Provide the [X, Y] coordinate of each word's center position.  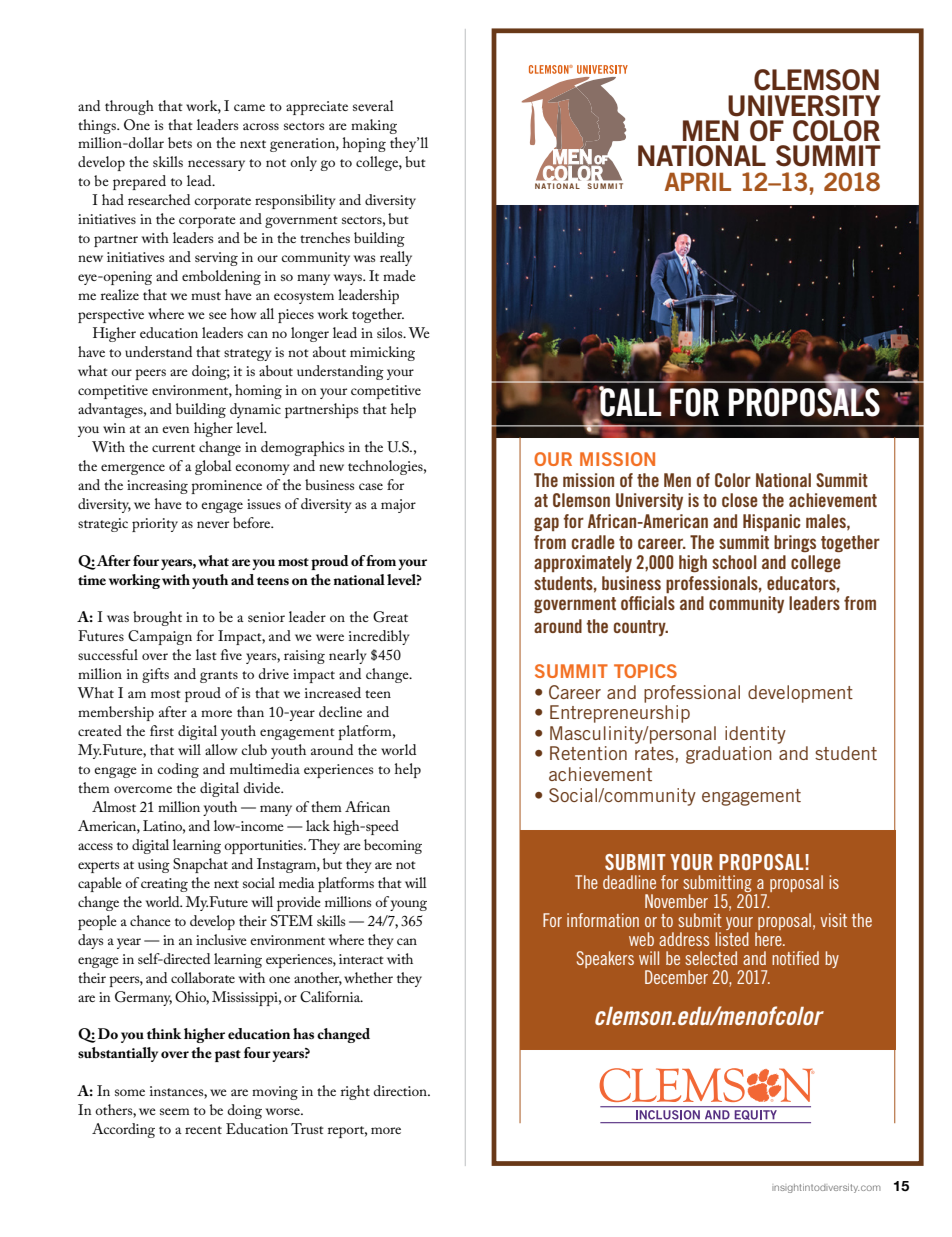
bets [180, 142]
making [374, 126]
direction [401, 1090]
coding [178, 770]
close [740, 500]
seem [175, 1111]
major [398, 506]
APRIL [698, 181]
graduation [729, 755]
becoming [393, 846]
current [173, 448]
